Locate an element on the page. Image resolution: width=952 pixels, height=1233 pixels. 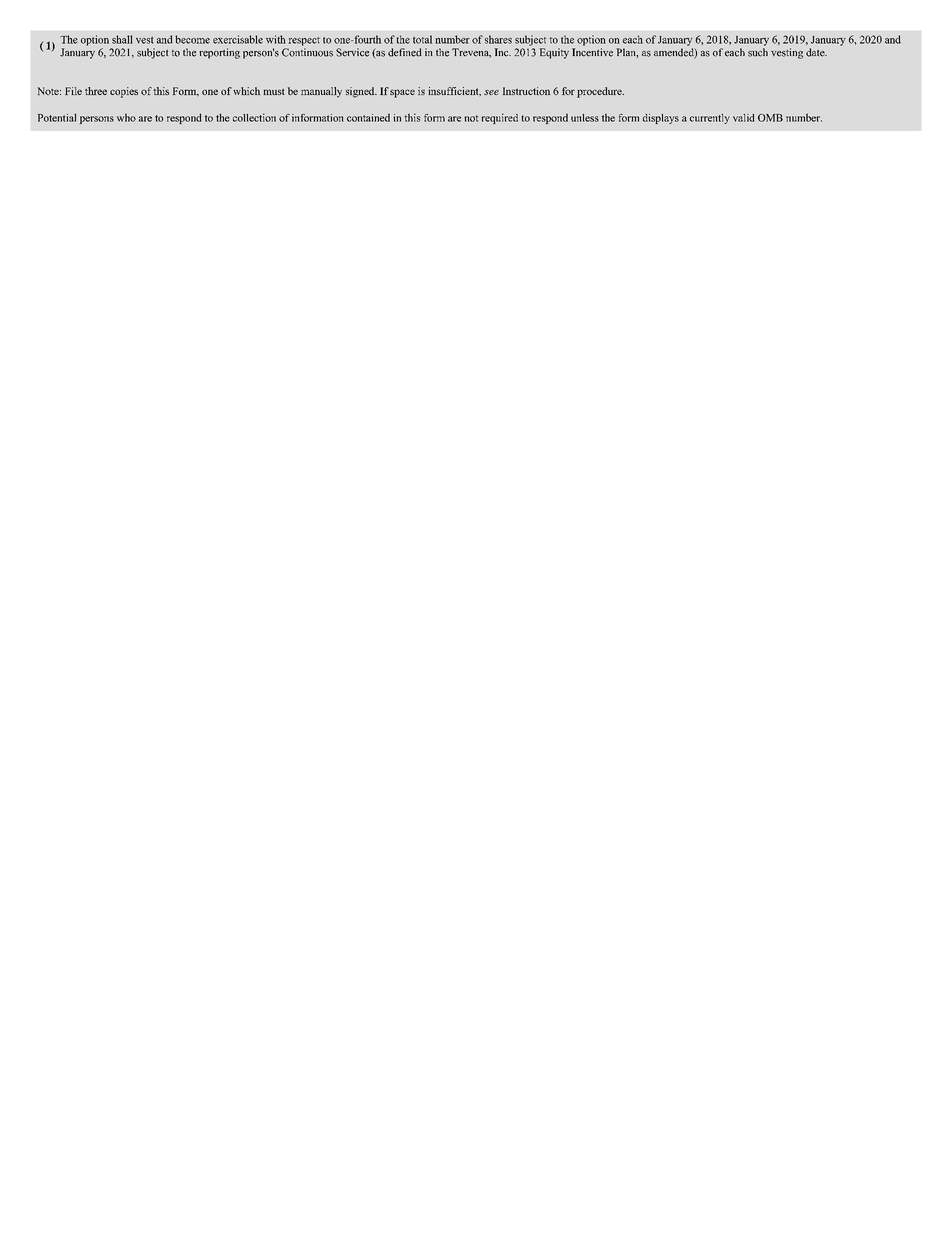
see is located at coordinates (491, 92).
